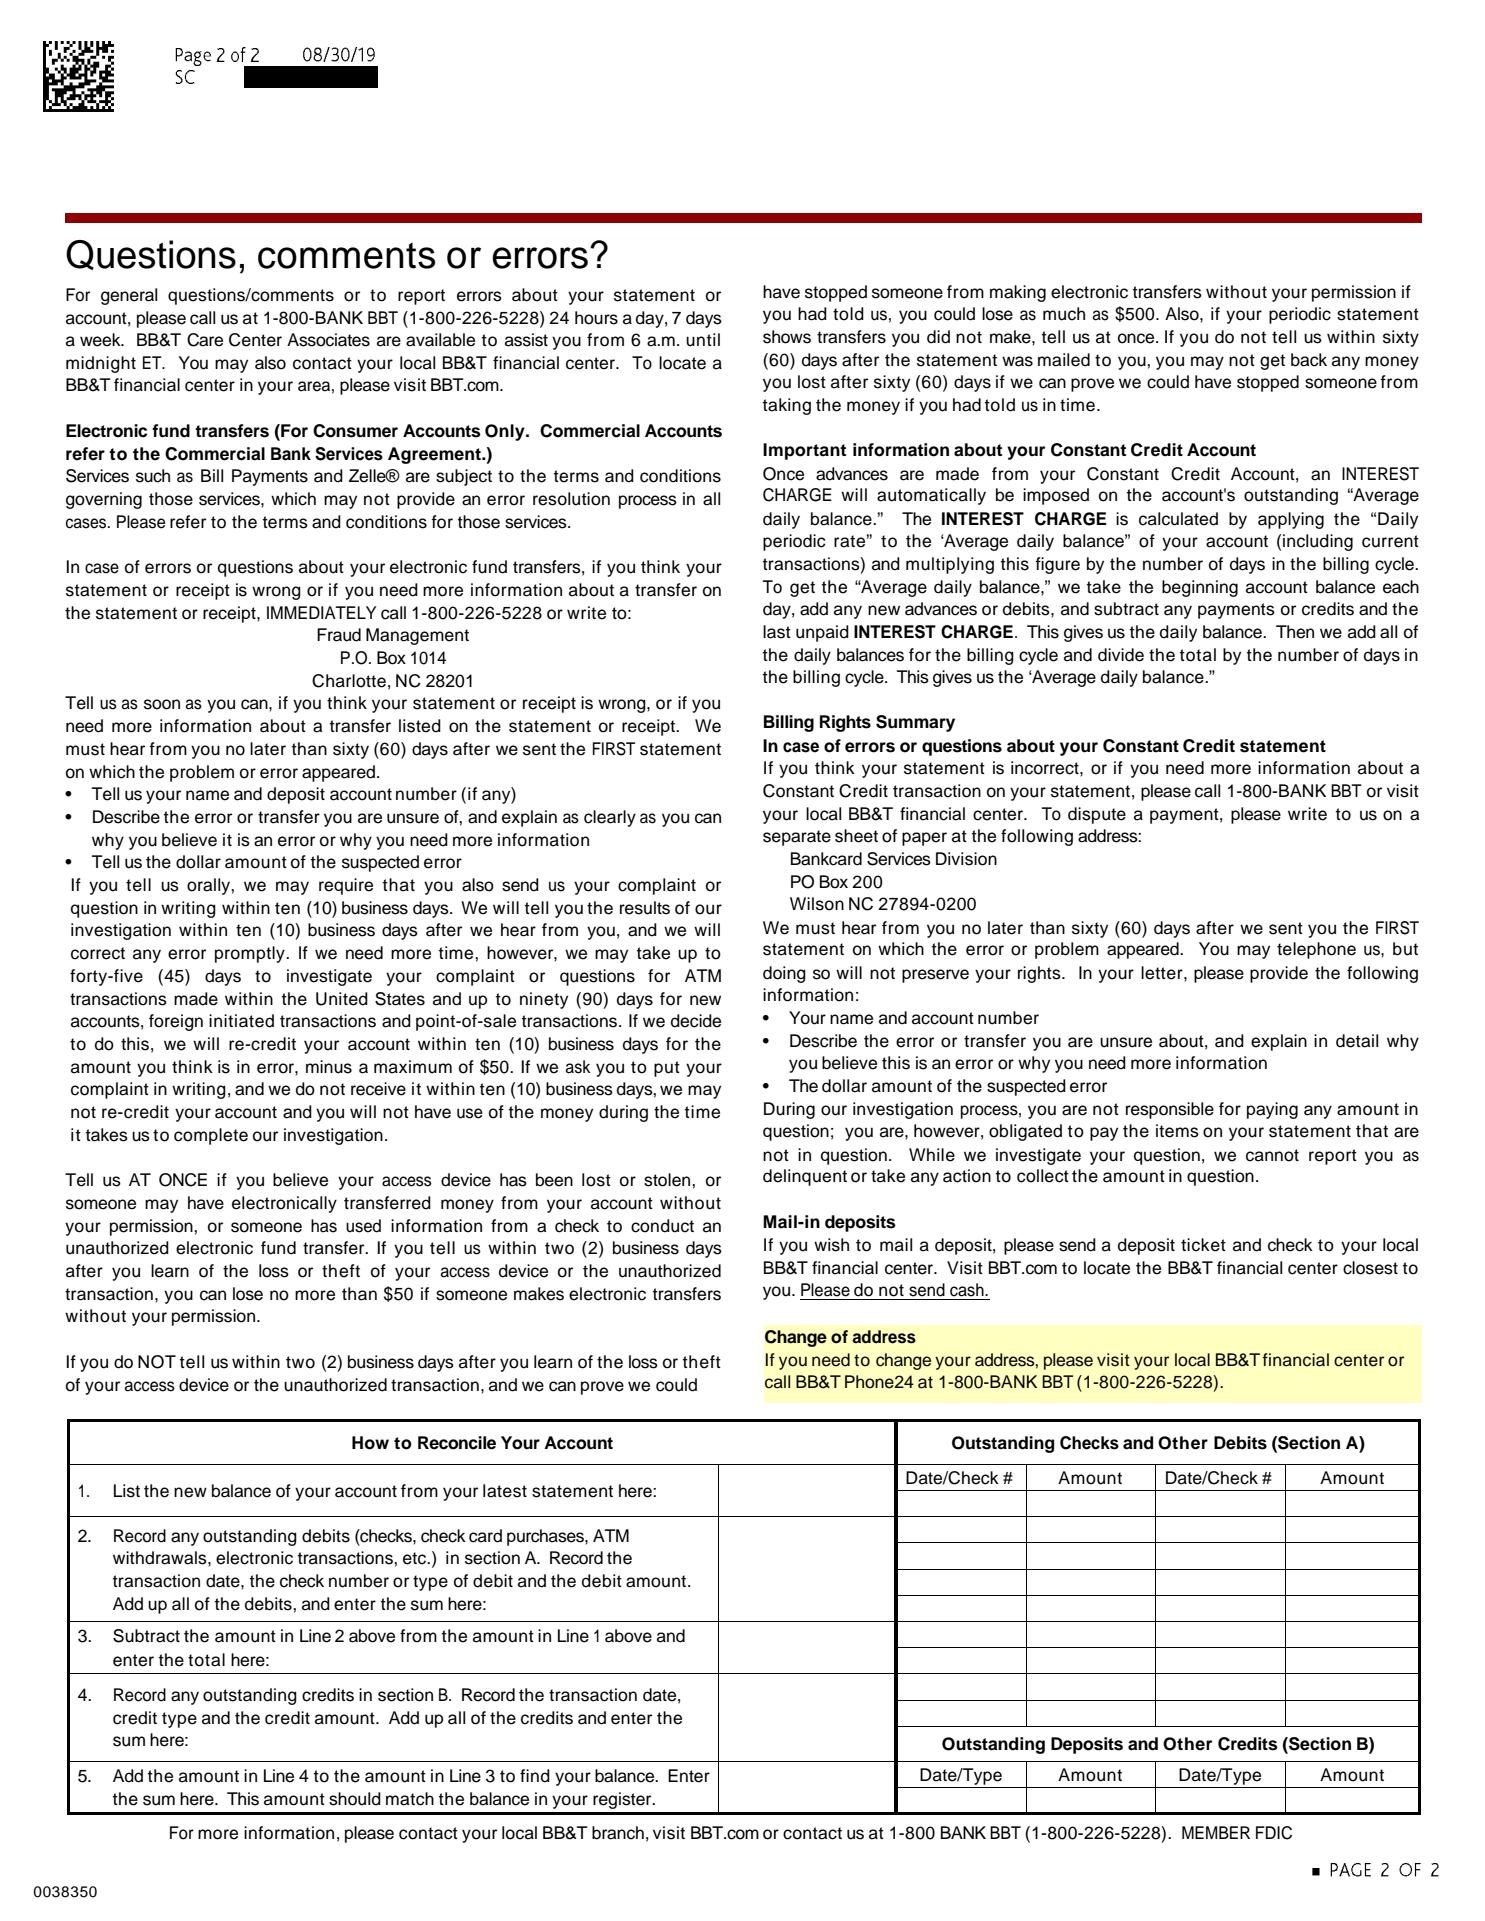 The height and width of the image is (1921, 1485). I want to click on Care, so click(205, 340).
